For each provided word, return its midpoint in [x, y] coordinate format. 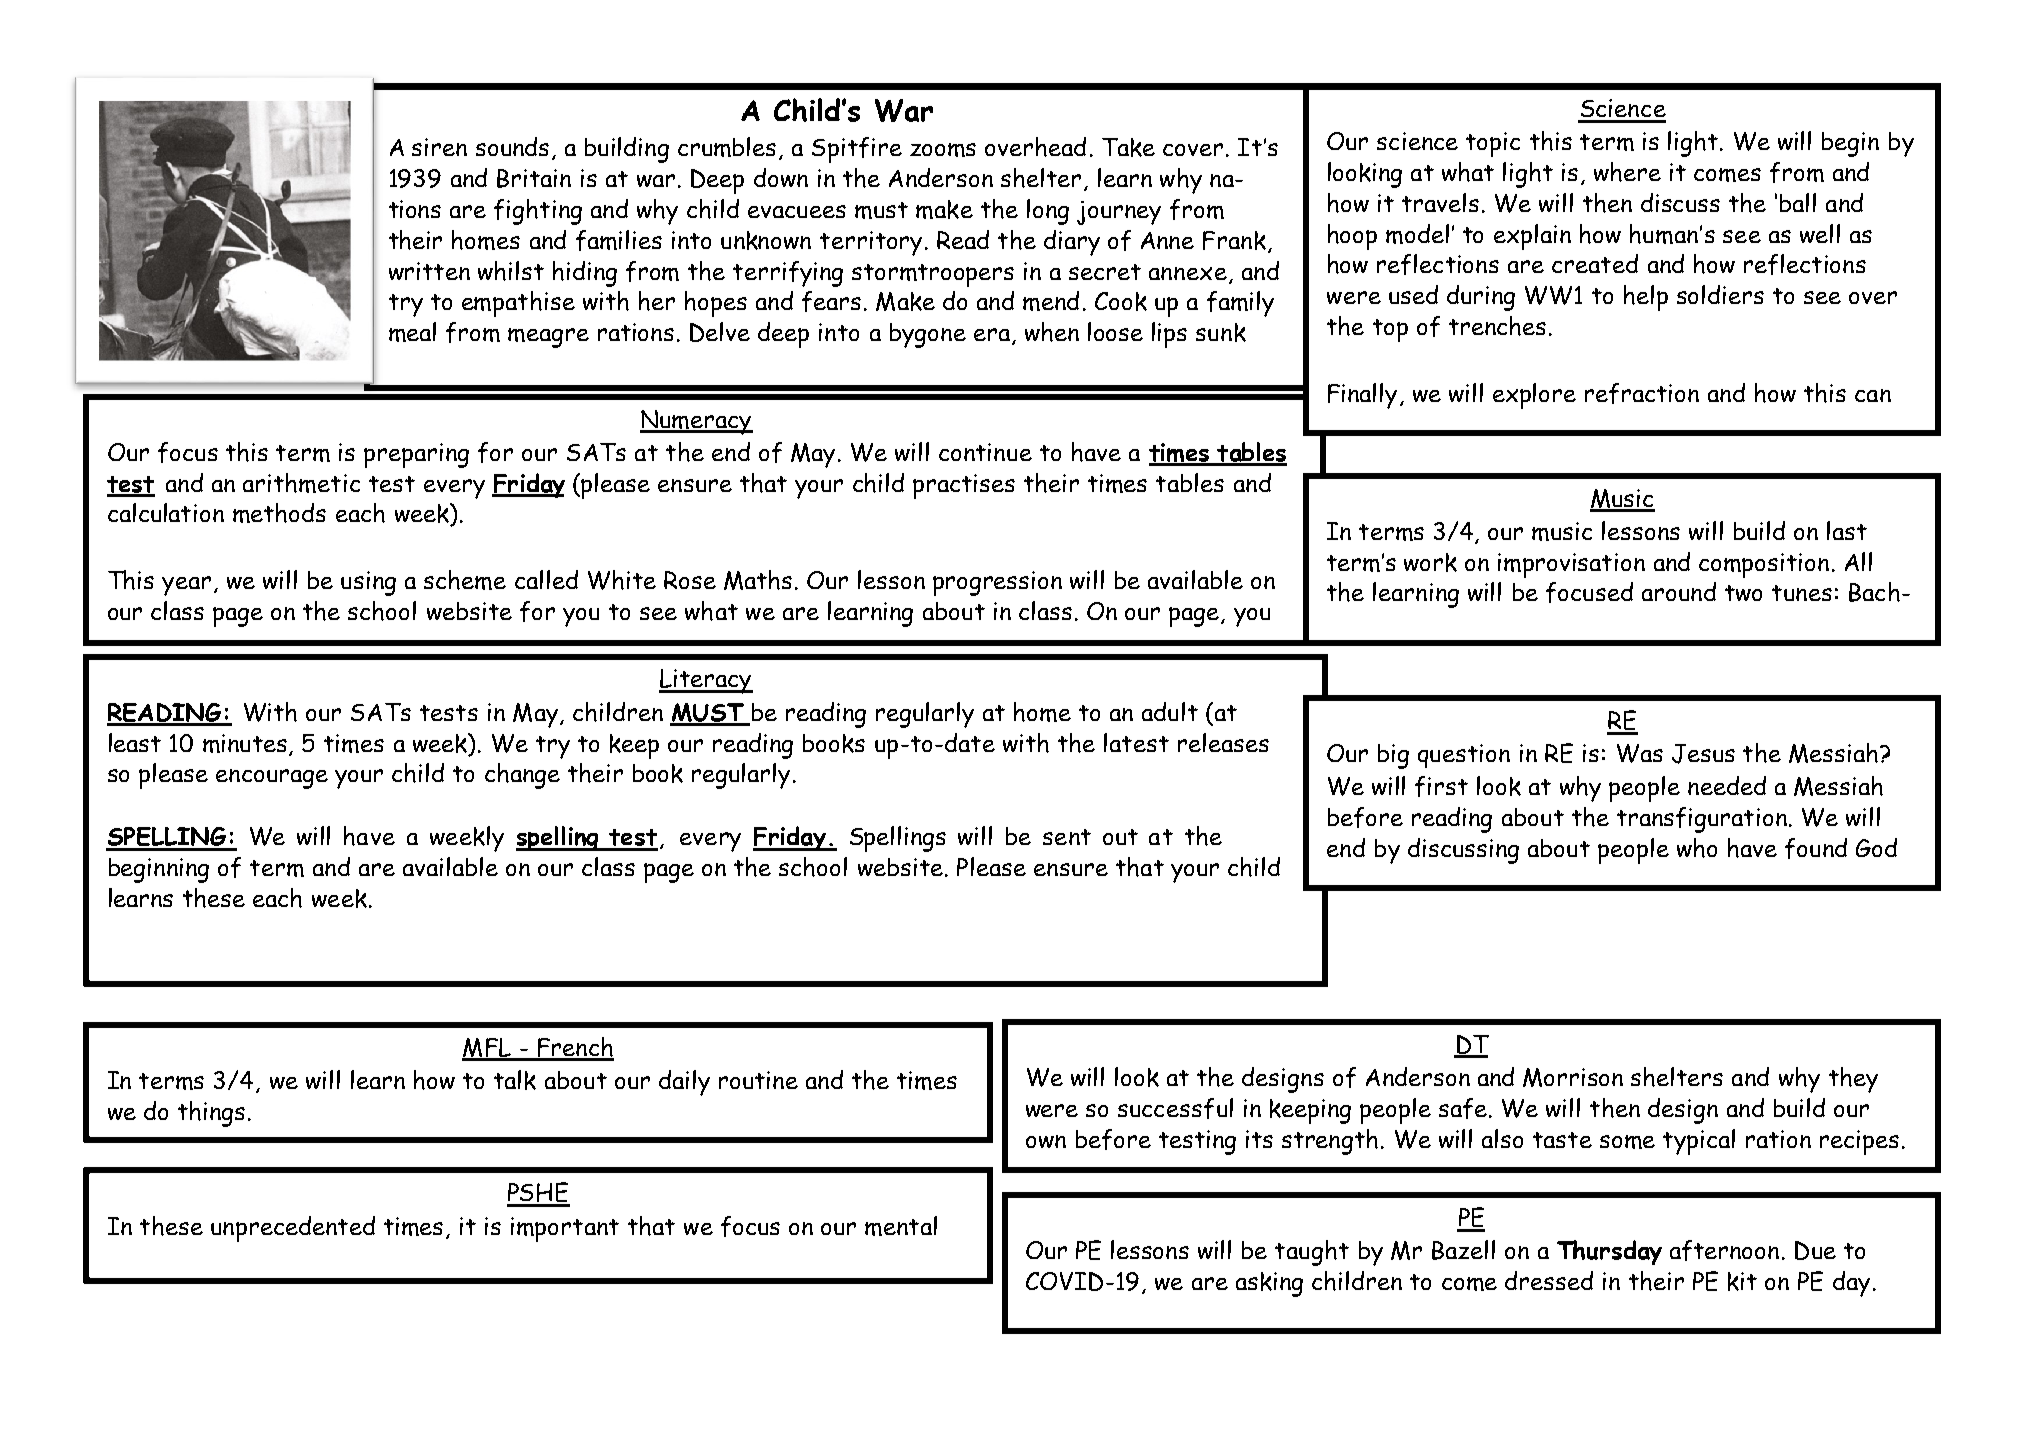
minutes [246, 744]
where [1627, 172]
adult [1170, 711]
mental [901, 1226]
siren [439, 147]
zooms [943, 150]
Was [1640, 753]
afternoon [1724, 1250]
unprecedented [293, 1229]
